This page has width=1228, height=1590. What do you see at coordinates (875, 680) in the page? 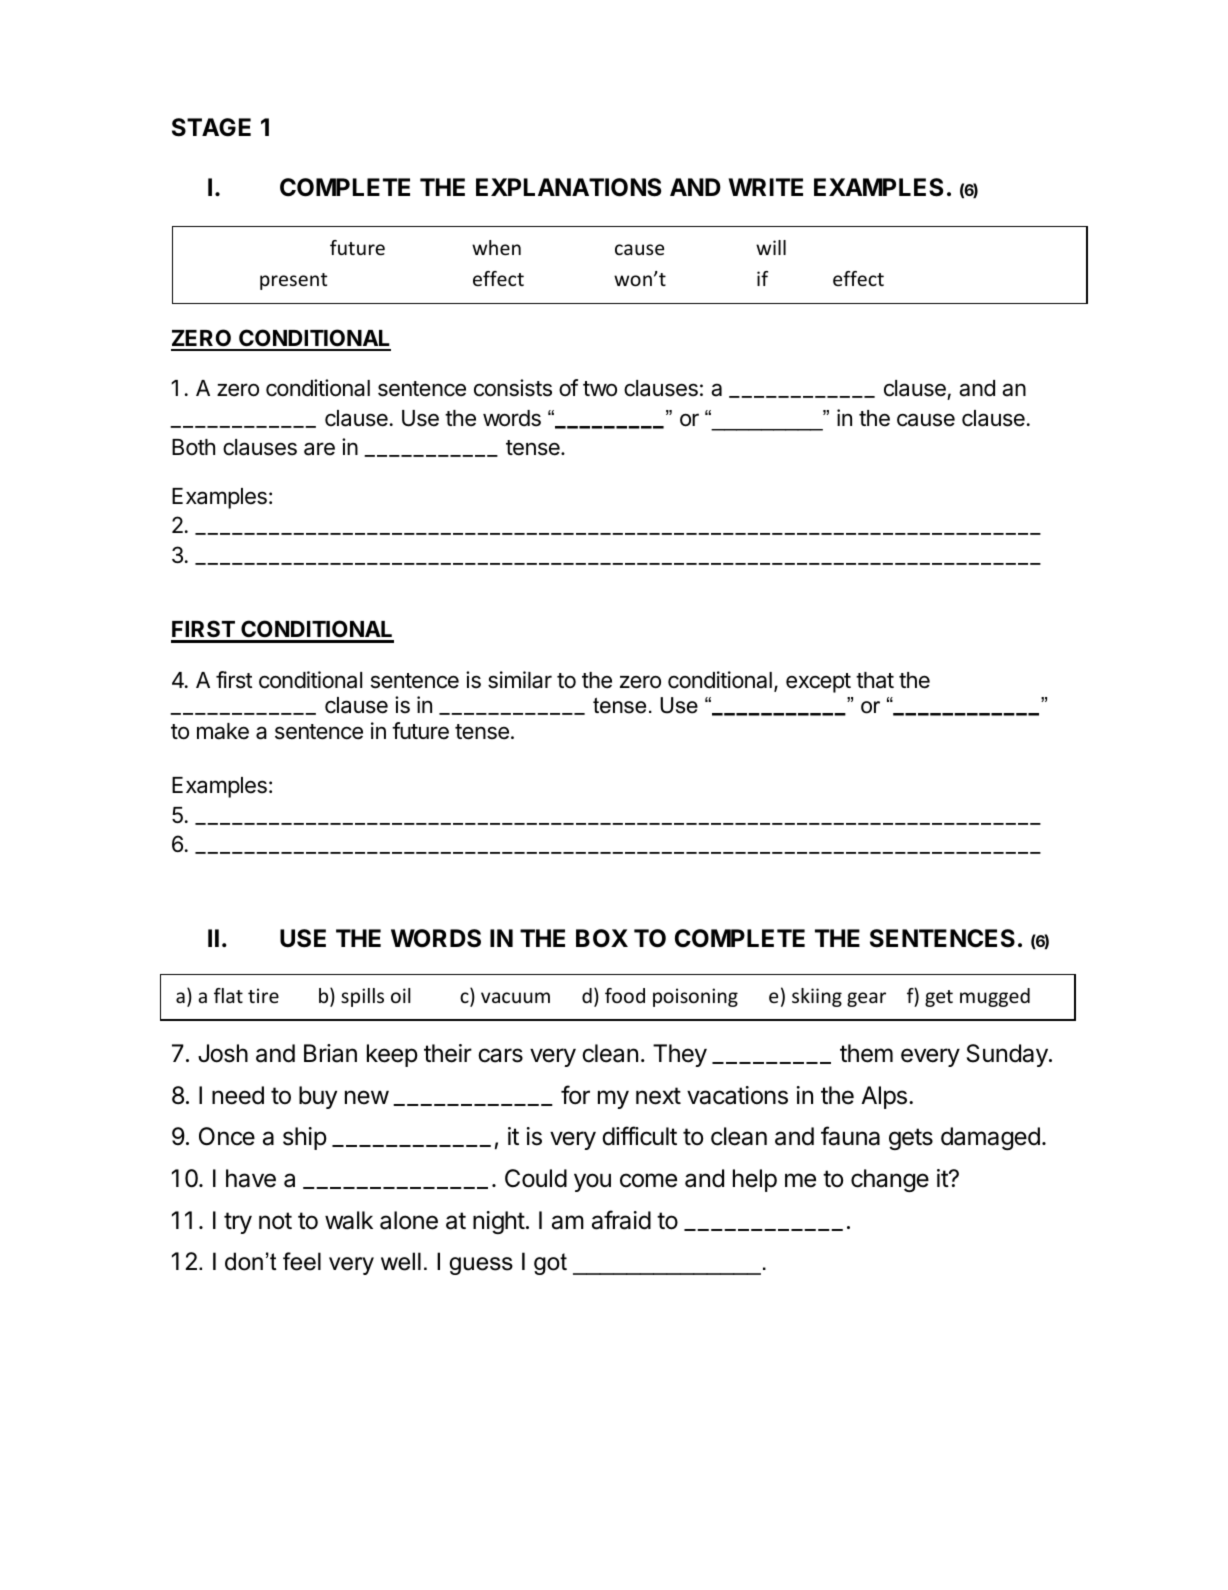
I see `that` at bounding box center [875, 680].
